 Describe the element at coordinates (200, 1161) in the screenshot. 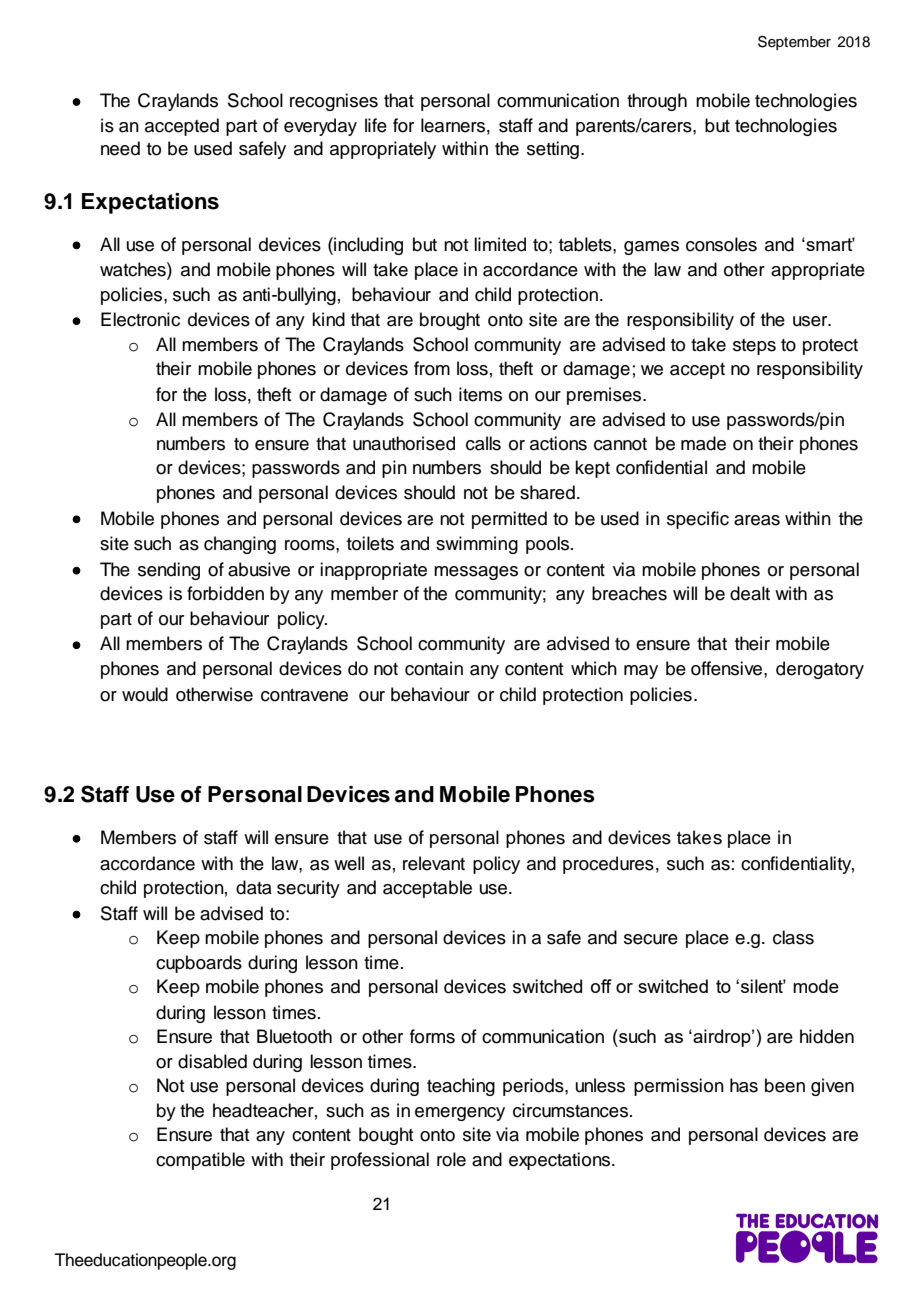

I see `compatible` at that location.
